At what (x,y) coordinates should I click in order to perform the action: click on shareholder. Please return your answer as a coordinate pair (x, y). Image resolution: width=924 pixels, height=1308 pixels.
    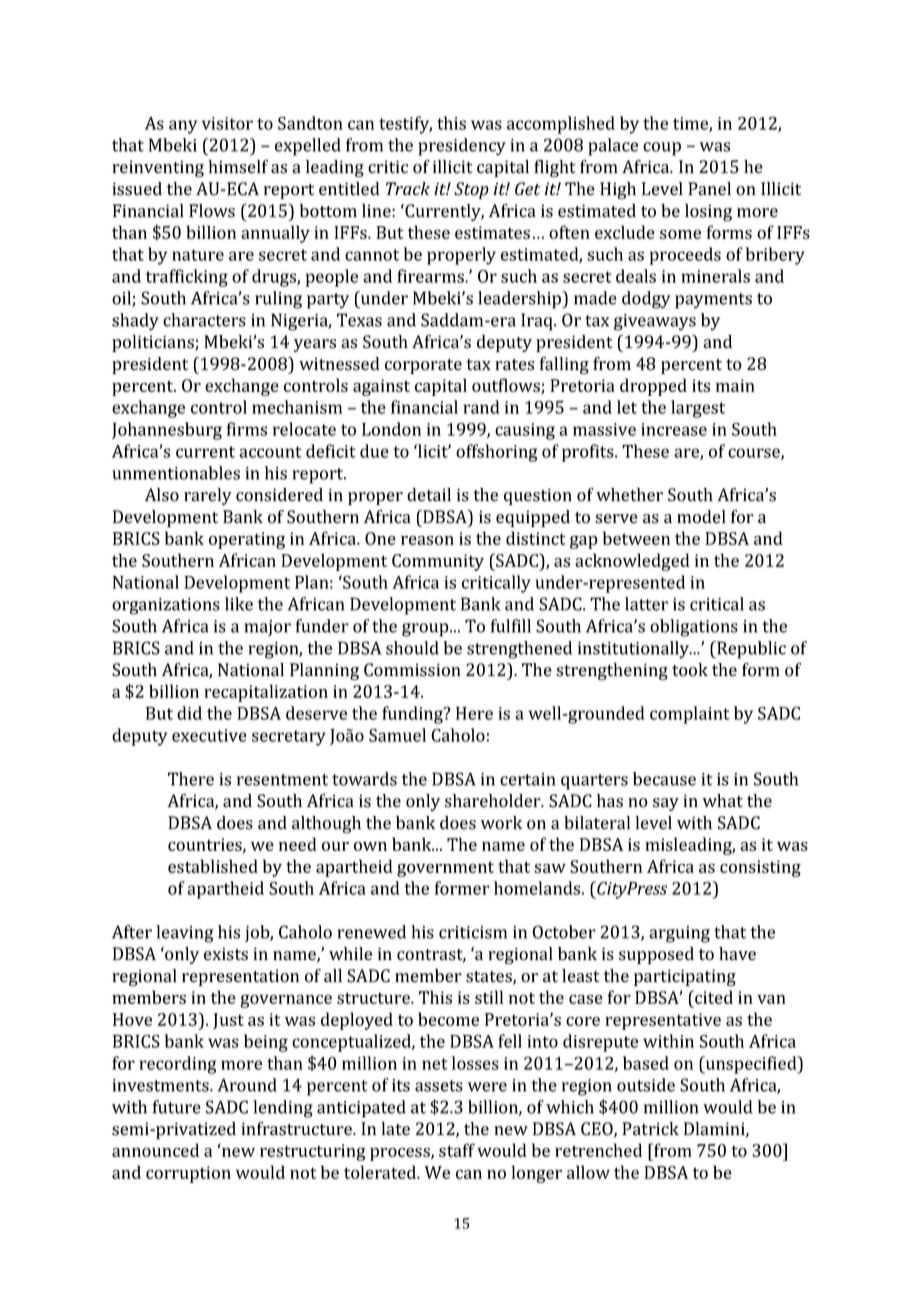
    Looking at the image, I should click on (494, 801).
